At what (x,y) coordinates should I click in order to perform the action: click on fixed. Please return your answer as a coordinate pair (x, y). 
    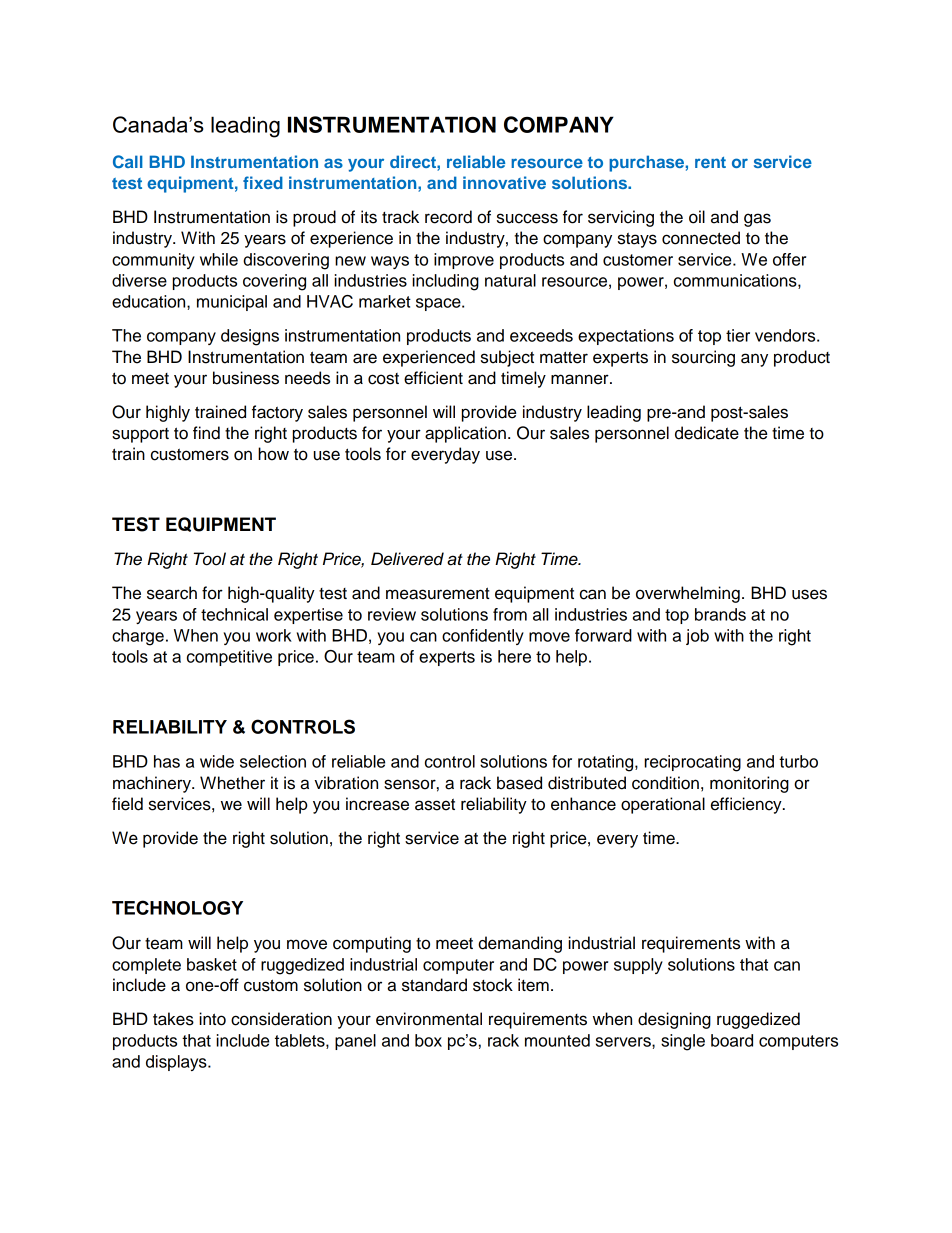
    Looking at the image, I should click on (263, 182).
